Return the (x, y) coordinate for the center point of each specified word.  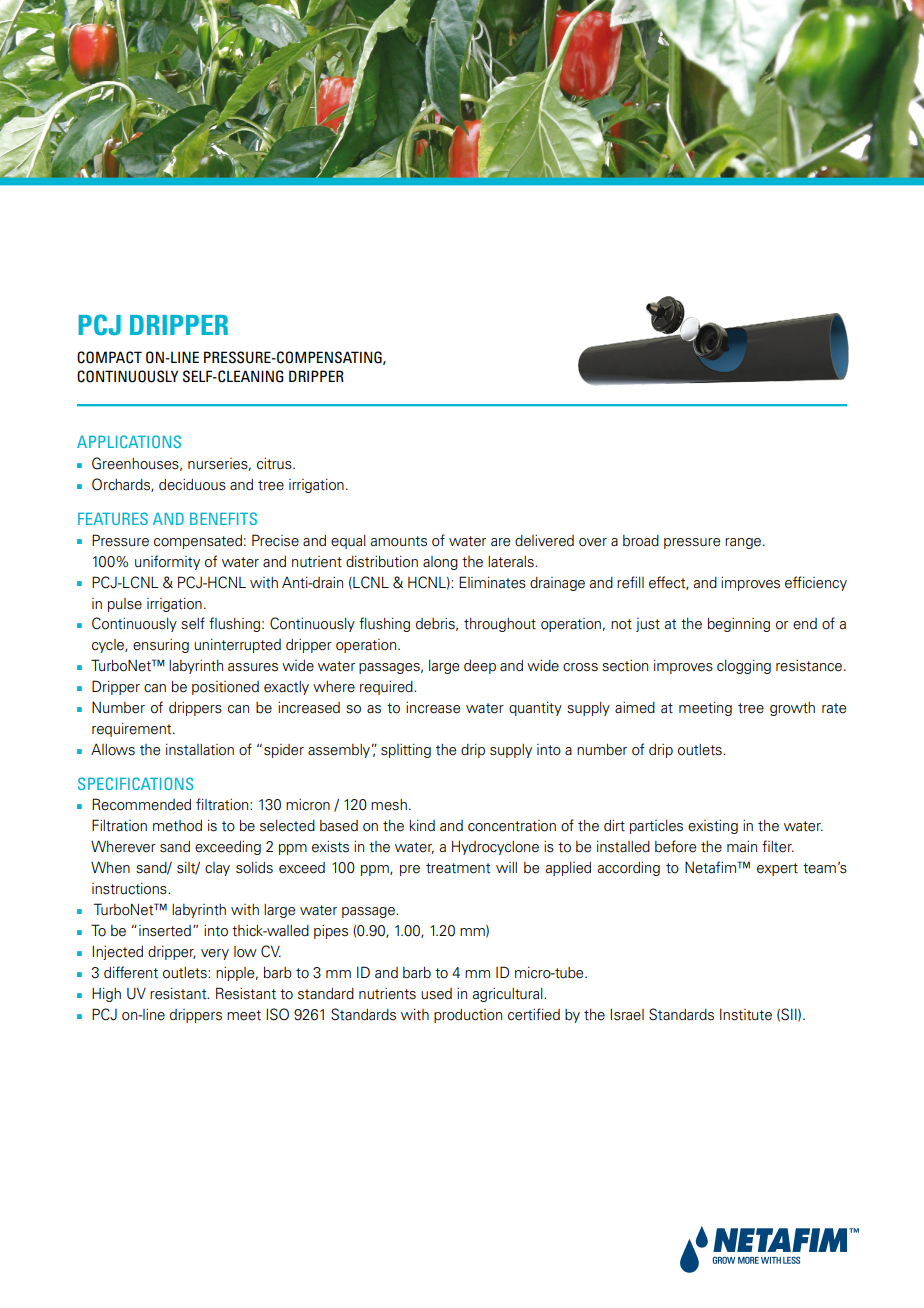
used (436, 994)
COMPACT (109, 357)
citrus (275, 464)
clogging (744, 667)
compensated (198, 542)
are (500, 542)
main (742, 847)
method (177, 826)
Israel (627, 1014)
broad (641, 541)
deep (480, 667)
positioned (225, 688)
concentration (512, 826)
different (131, 972)
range (744, 543)
